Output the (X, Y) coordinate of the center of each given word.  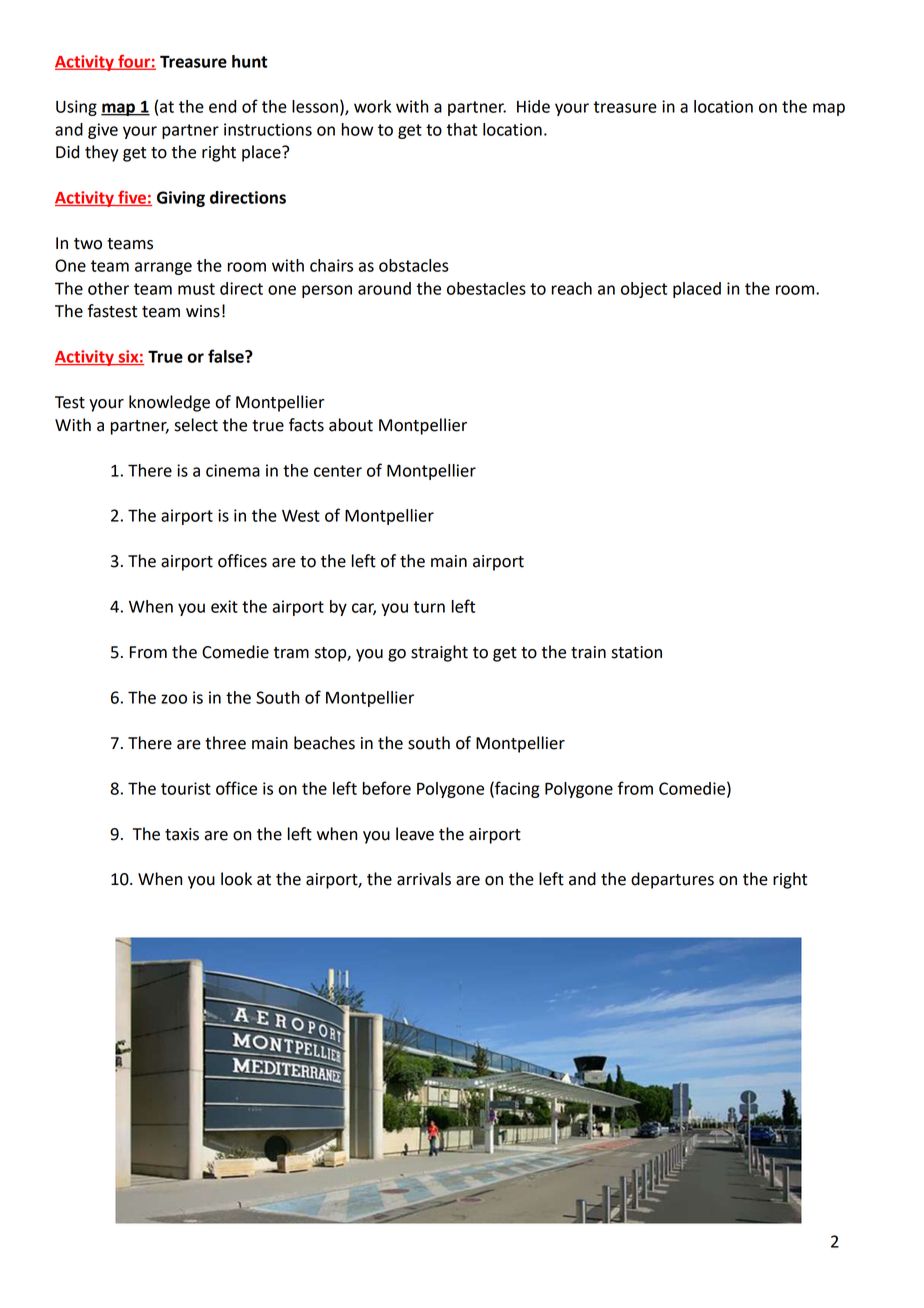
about (351, 425)
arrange (163, 268)
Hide (533, 106)
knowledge (169, 403)
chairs (331, 265)
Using (76, 108)
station (636, 652)
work (372, 106)
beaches (324, 743)
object (644, 290)
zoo (174, 699)
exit (224, 606)
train (588, 652)
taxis (182, 834)
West (301, 516)
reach (572, 288)
